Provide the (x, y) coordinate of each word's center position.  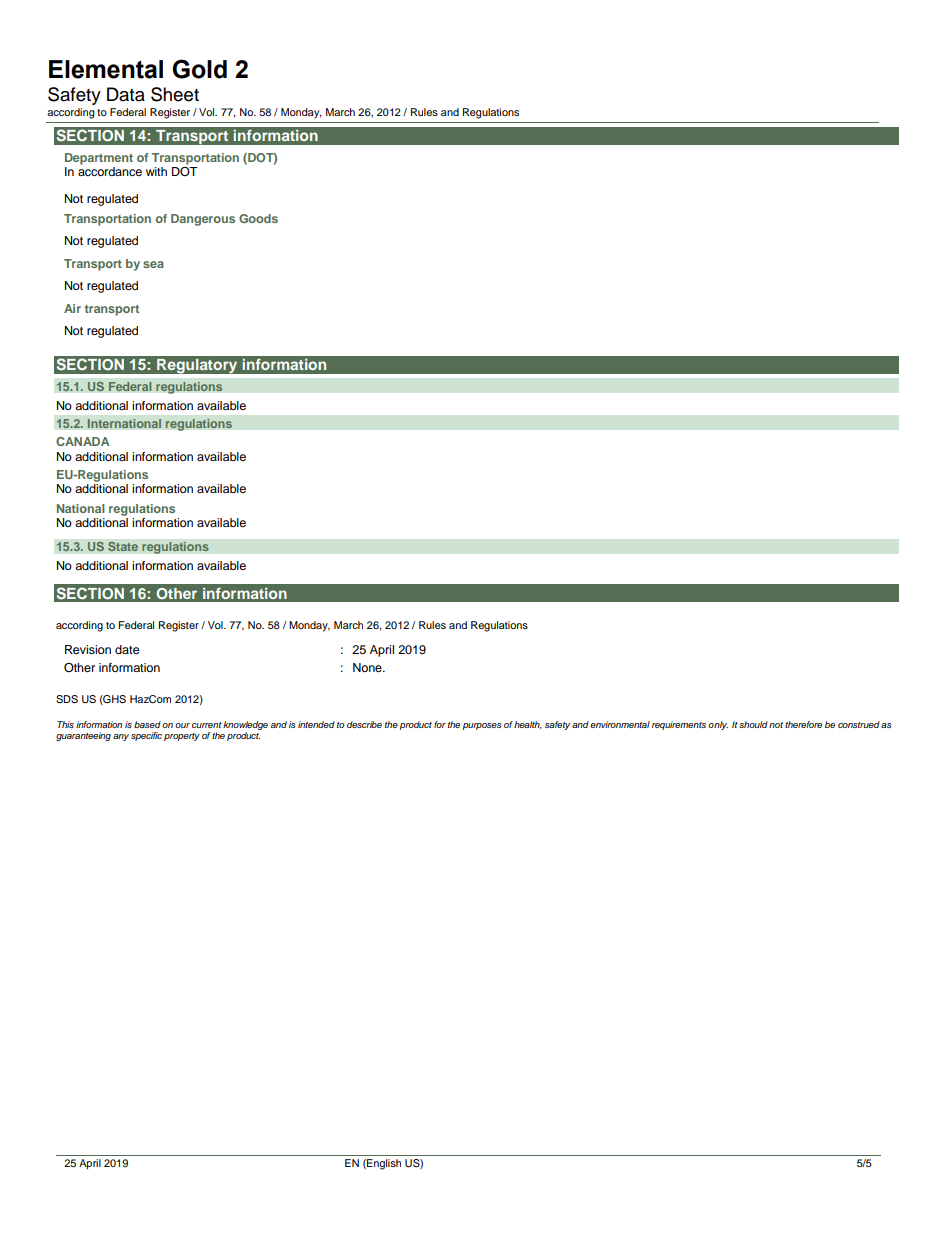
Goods (258, 218)
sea (153, 264)
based (147, 724)
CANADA (83, 441)
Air (72, 308)
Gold (199, 69)
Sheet (175, 94)
